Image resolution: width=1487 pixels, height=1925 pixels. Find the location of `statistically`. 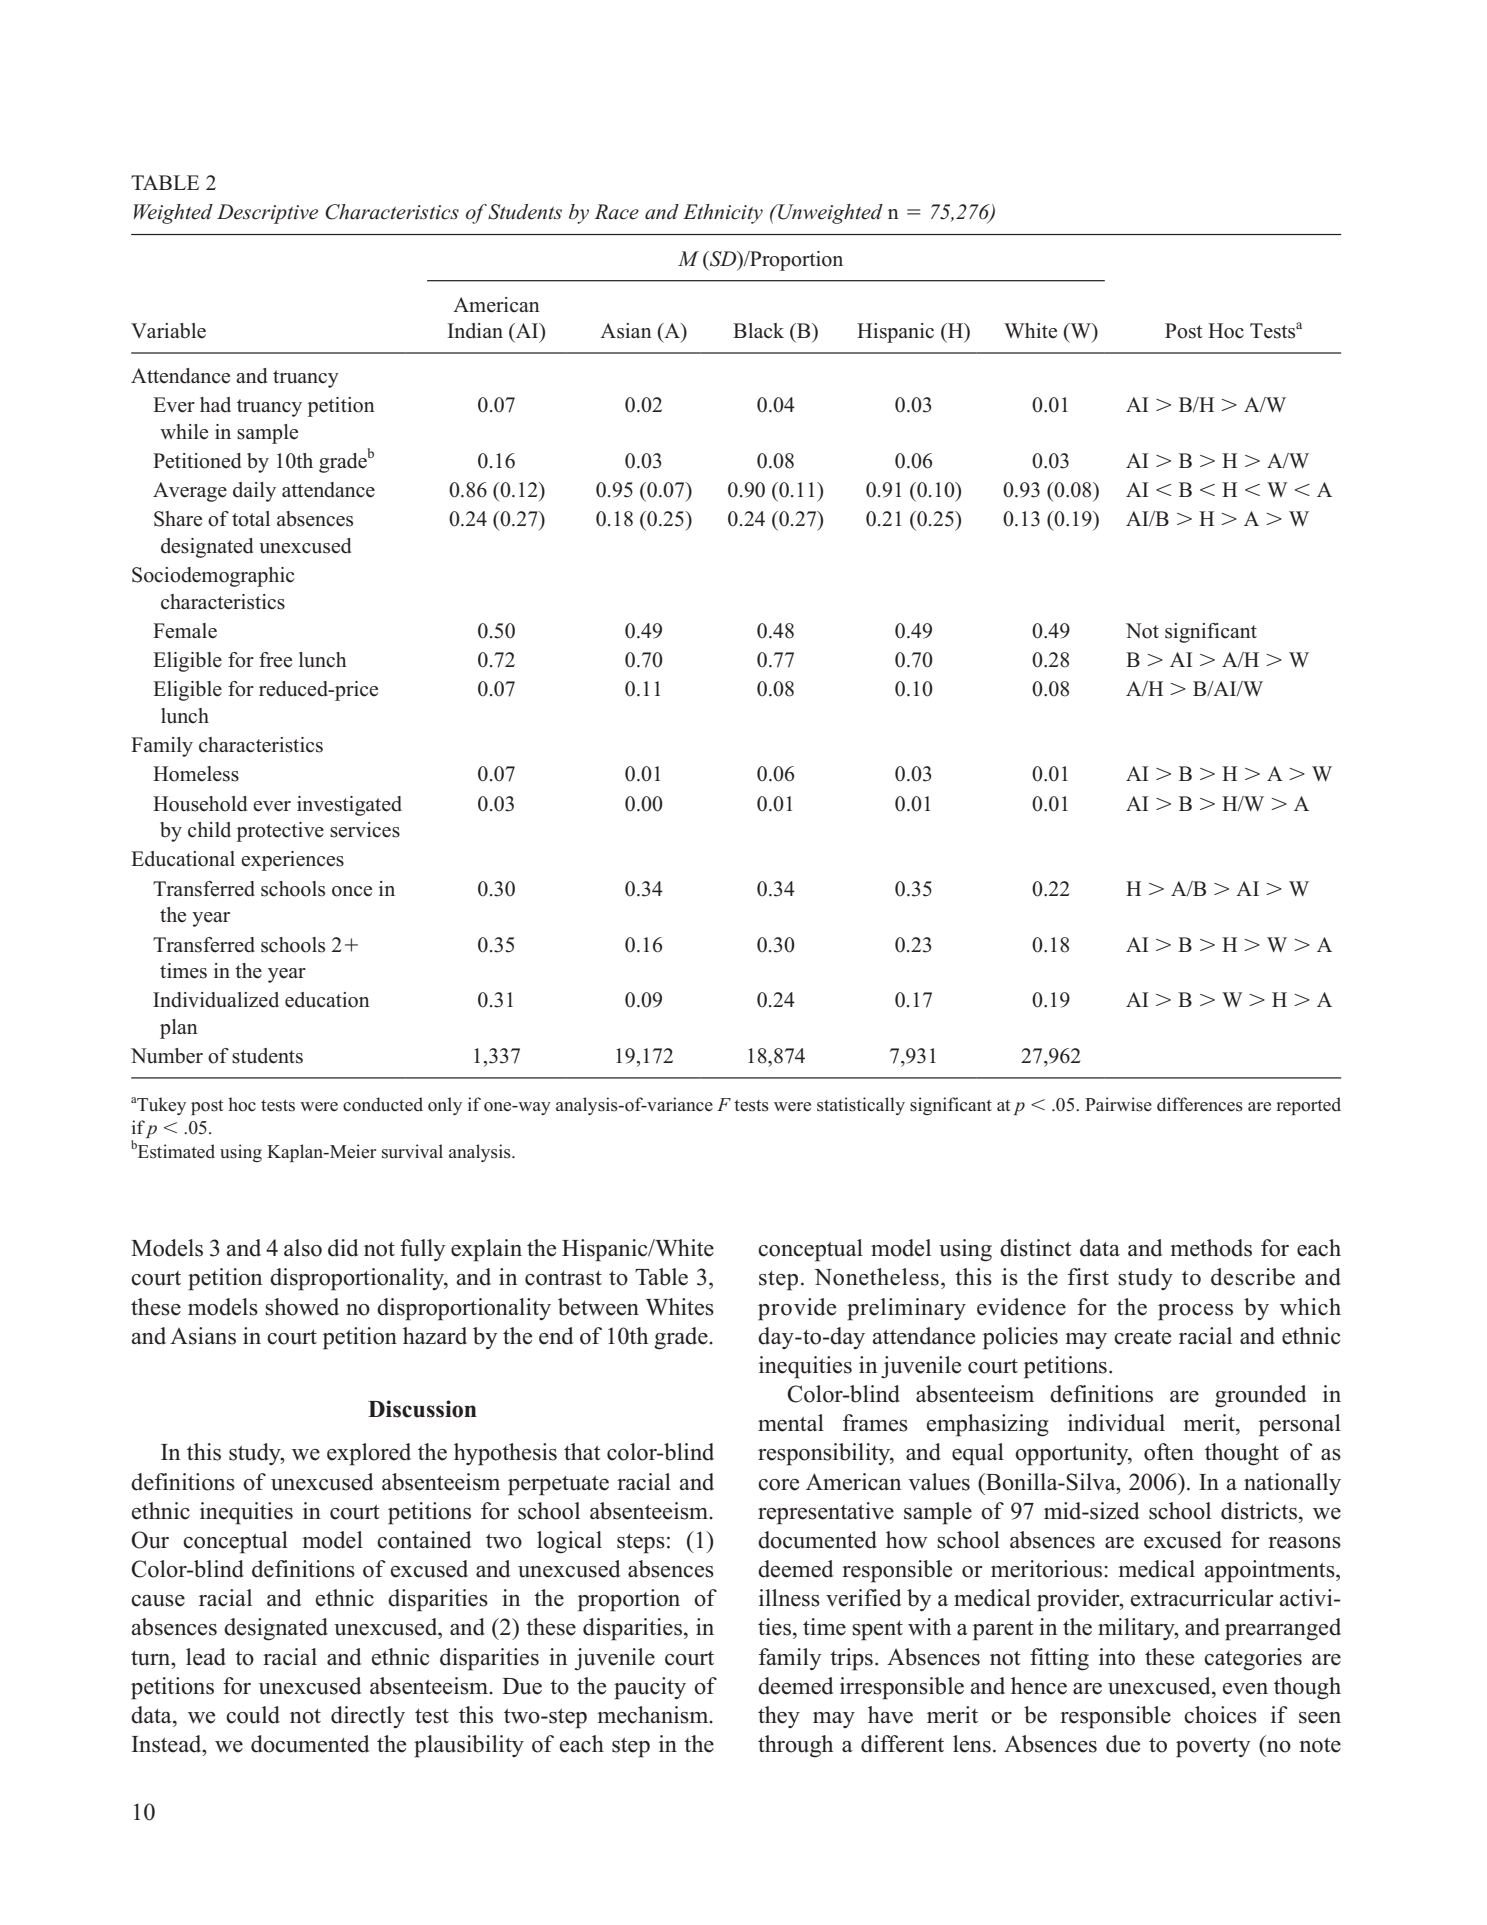

statistically is located at coordinates (861, 1106).
